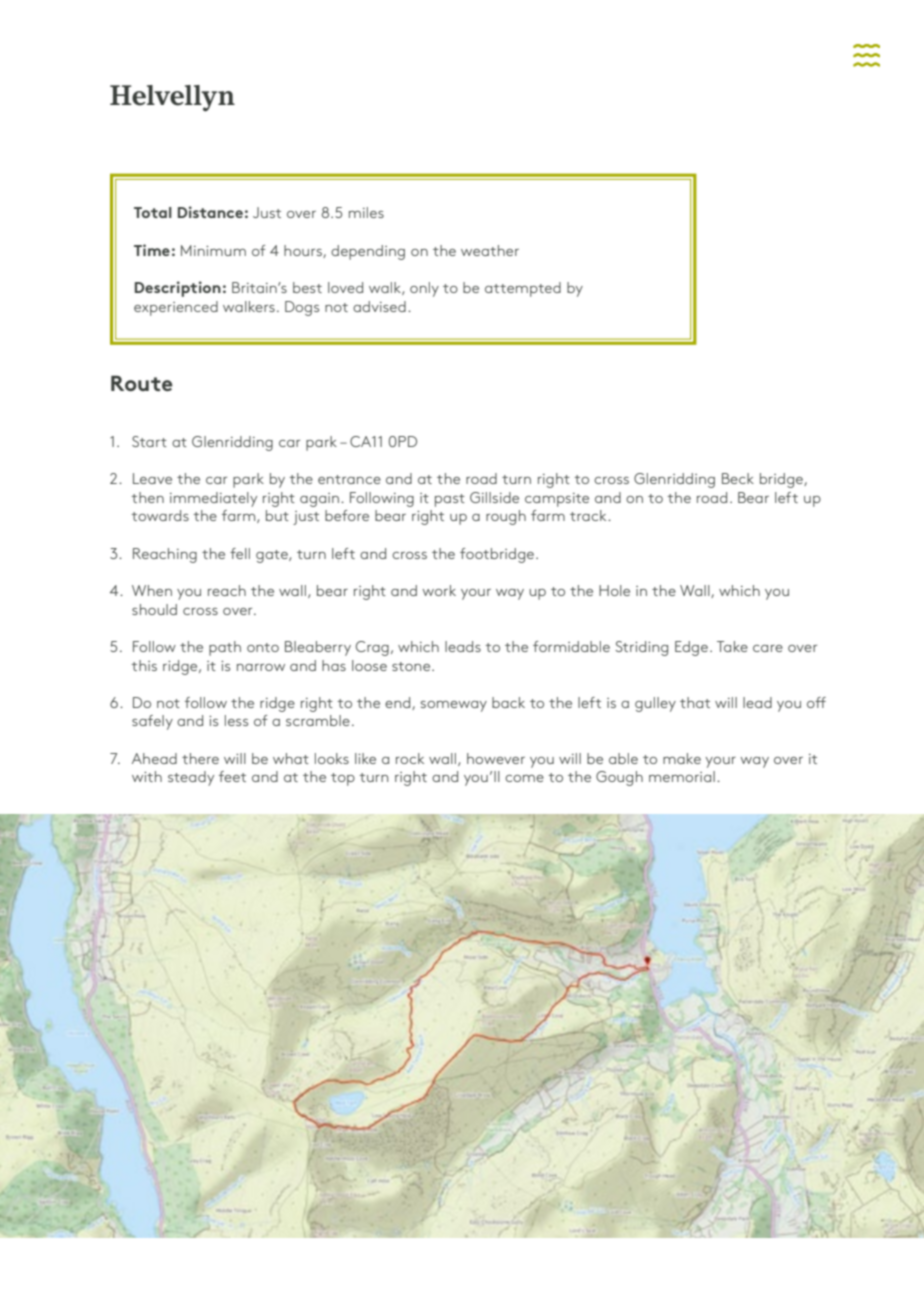 Image resolution: width=924 pixels, height=1308 pixels. What do you see at coordinates (490, 250) in the document?
I see `weather` at bounding box center [490, 250].
